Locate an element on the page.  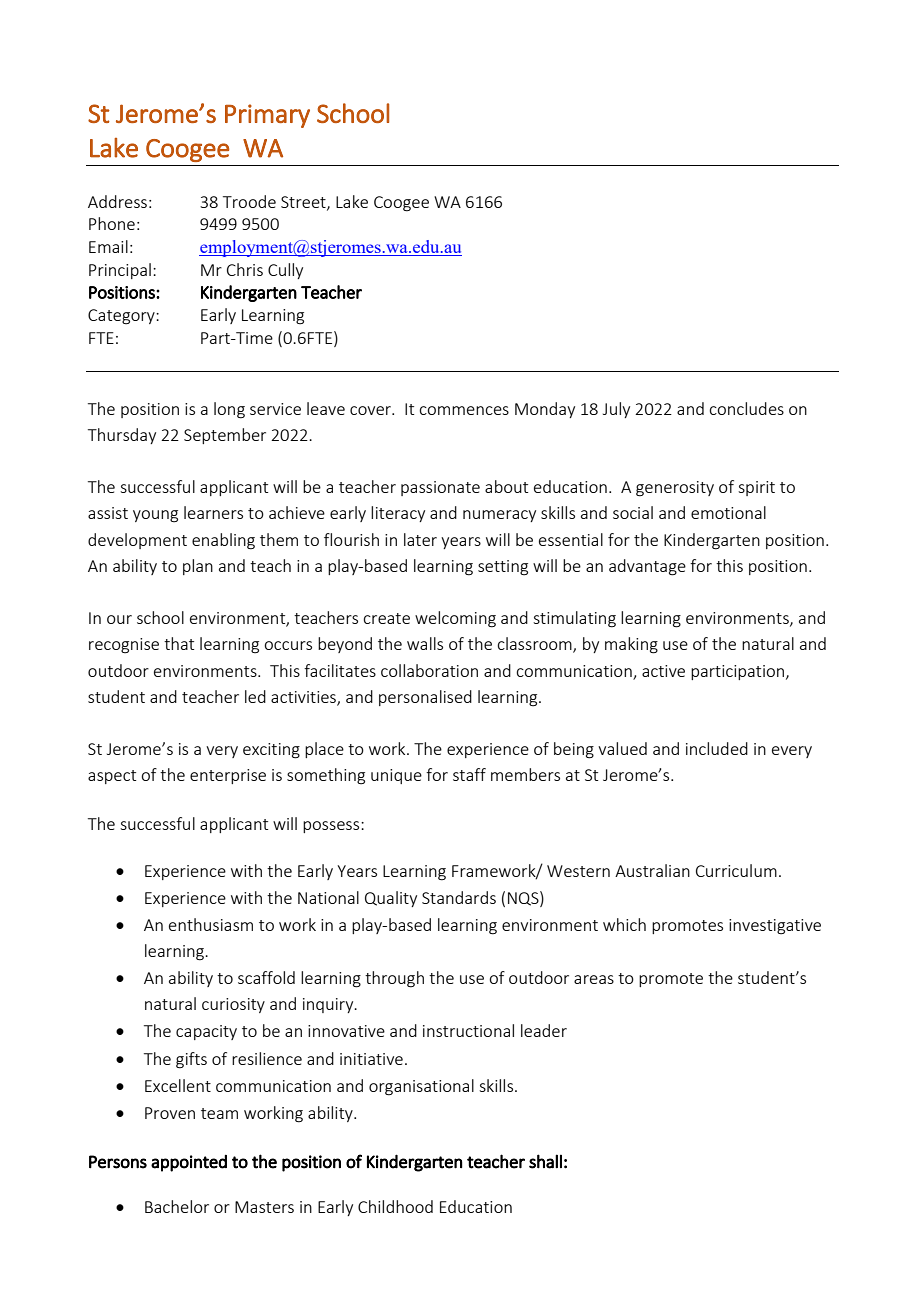
Street is located at coordinates (304, 203).
